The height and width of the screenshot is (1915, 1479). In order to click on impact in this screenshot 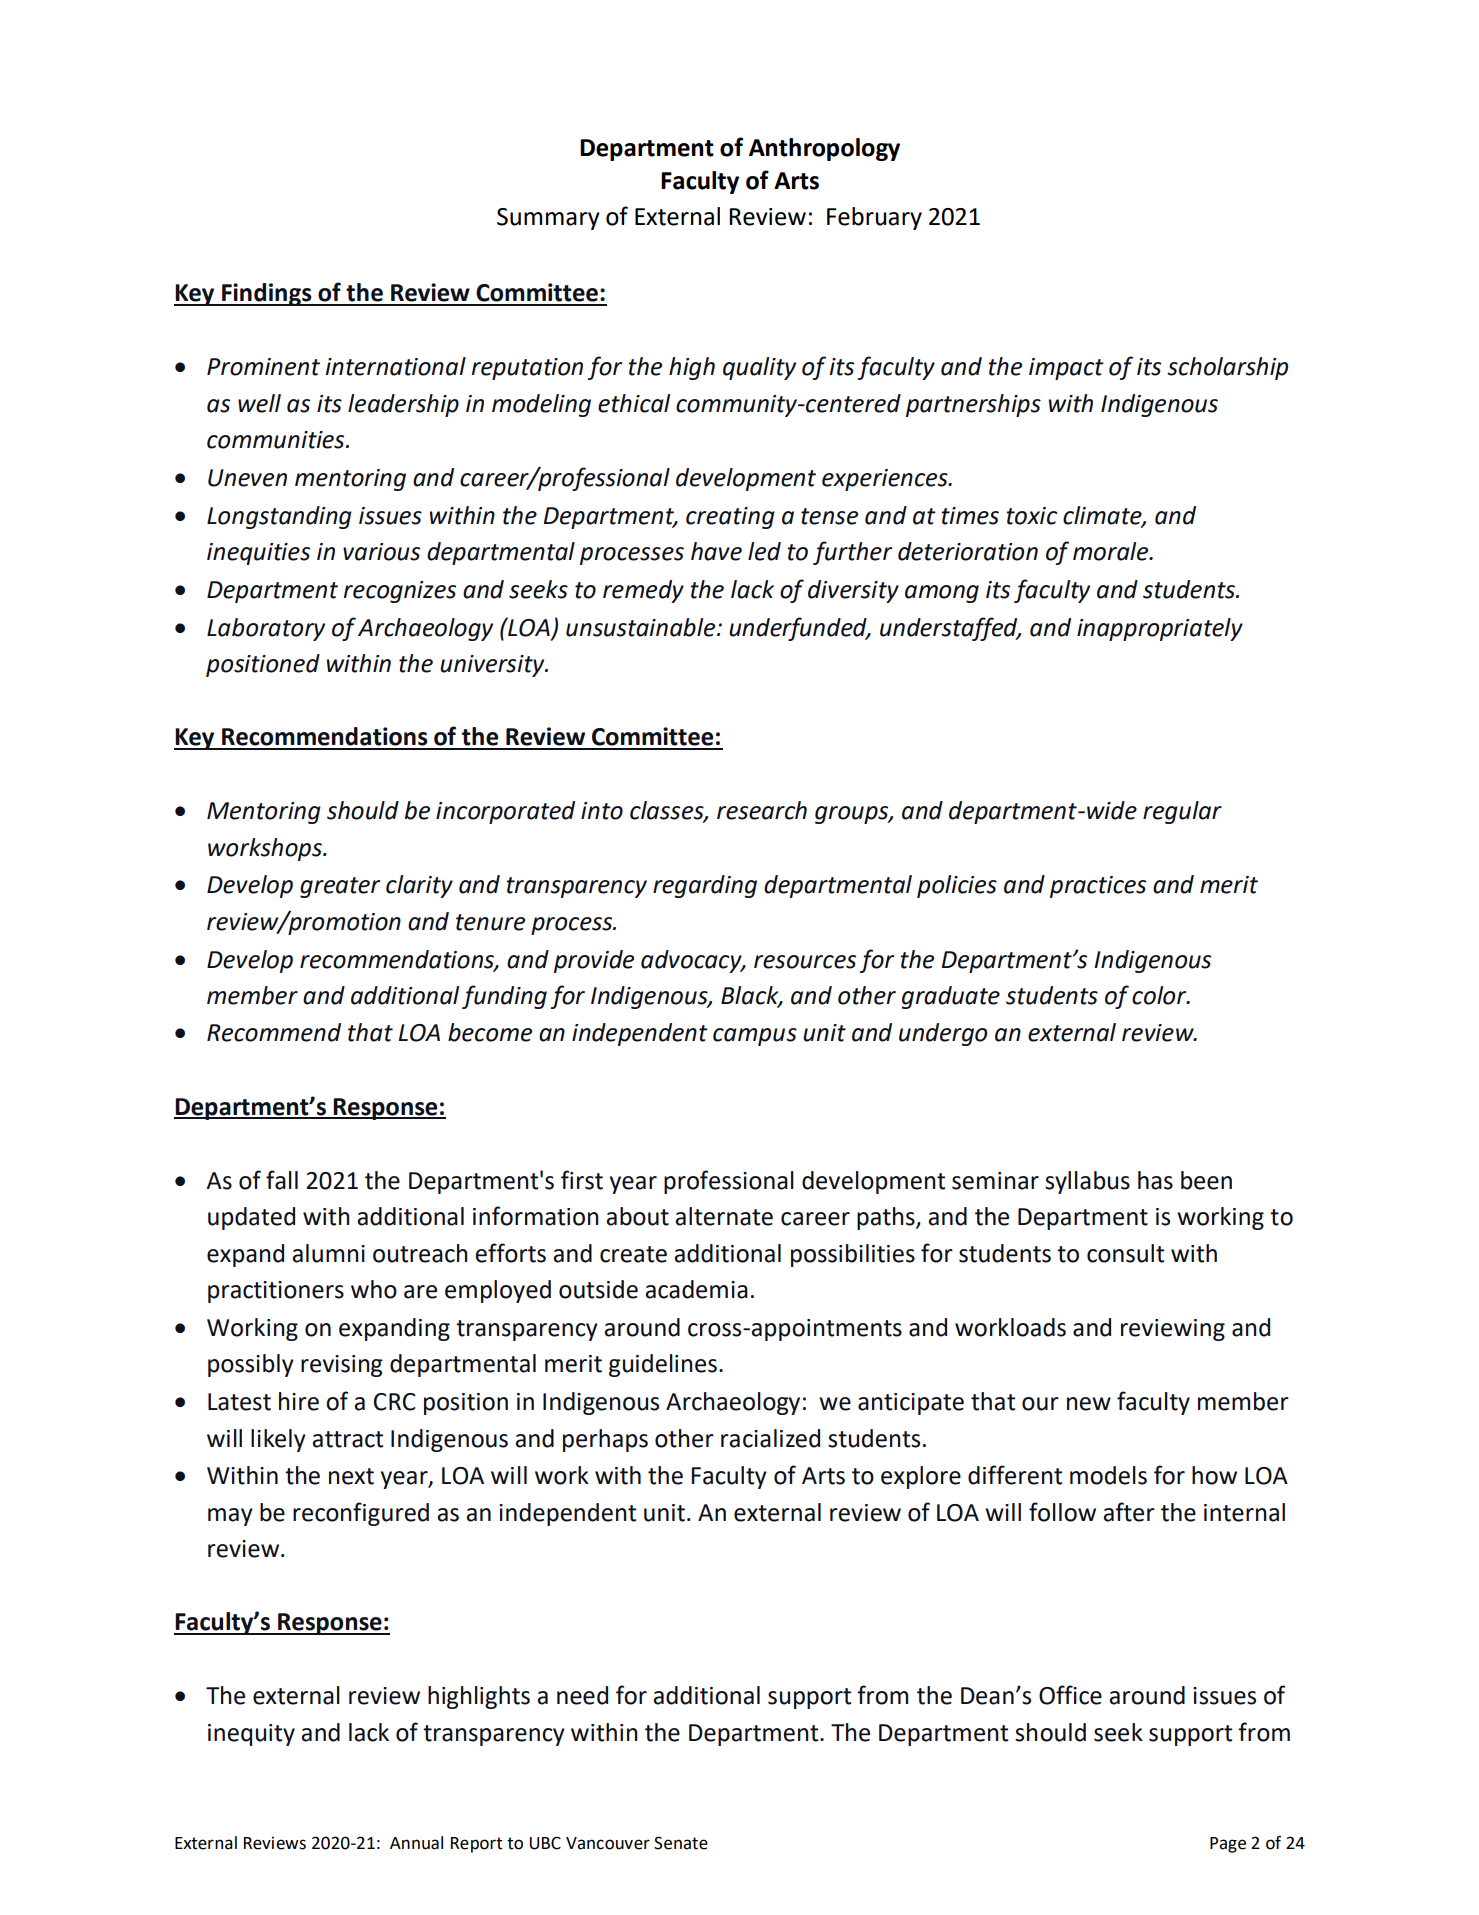, I will do `click(1066, 369)`.
